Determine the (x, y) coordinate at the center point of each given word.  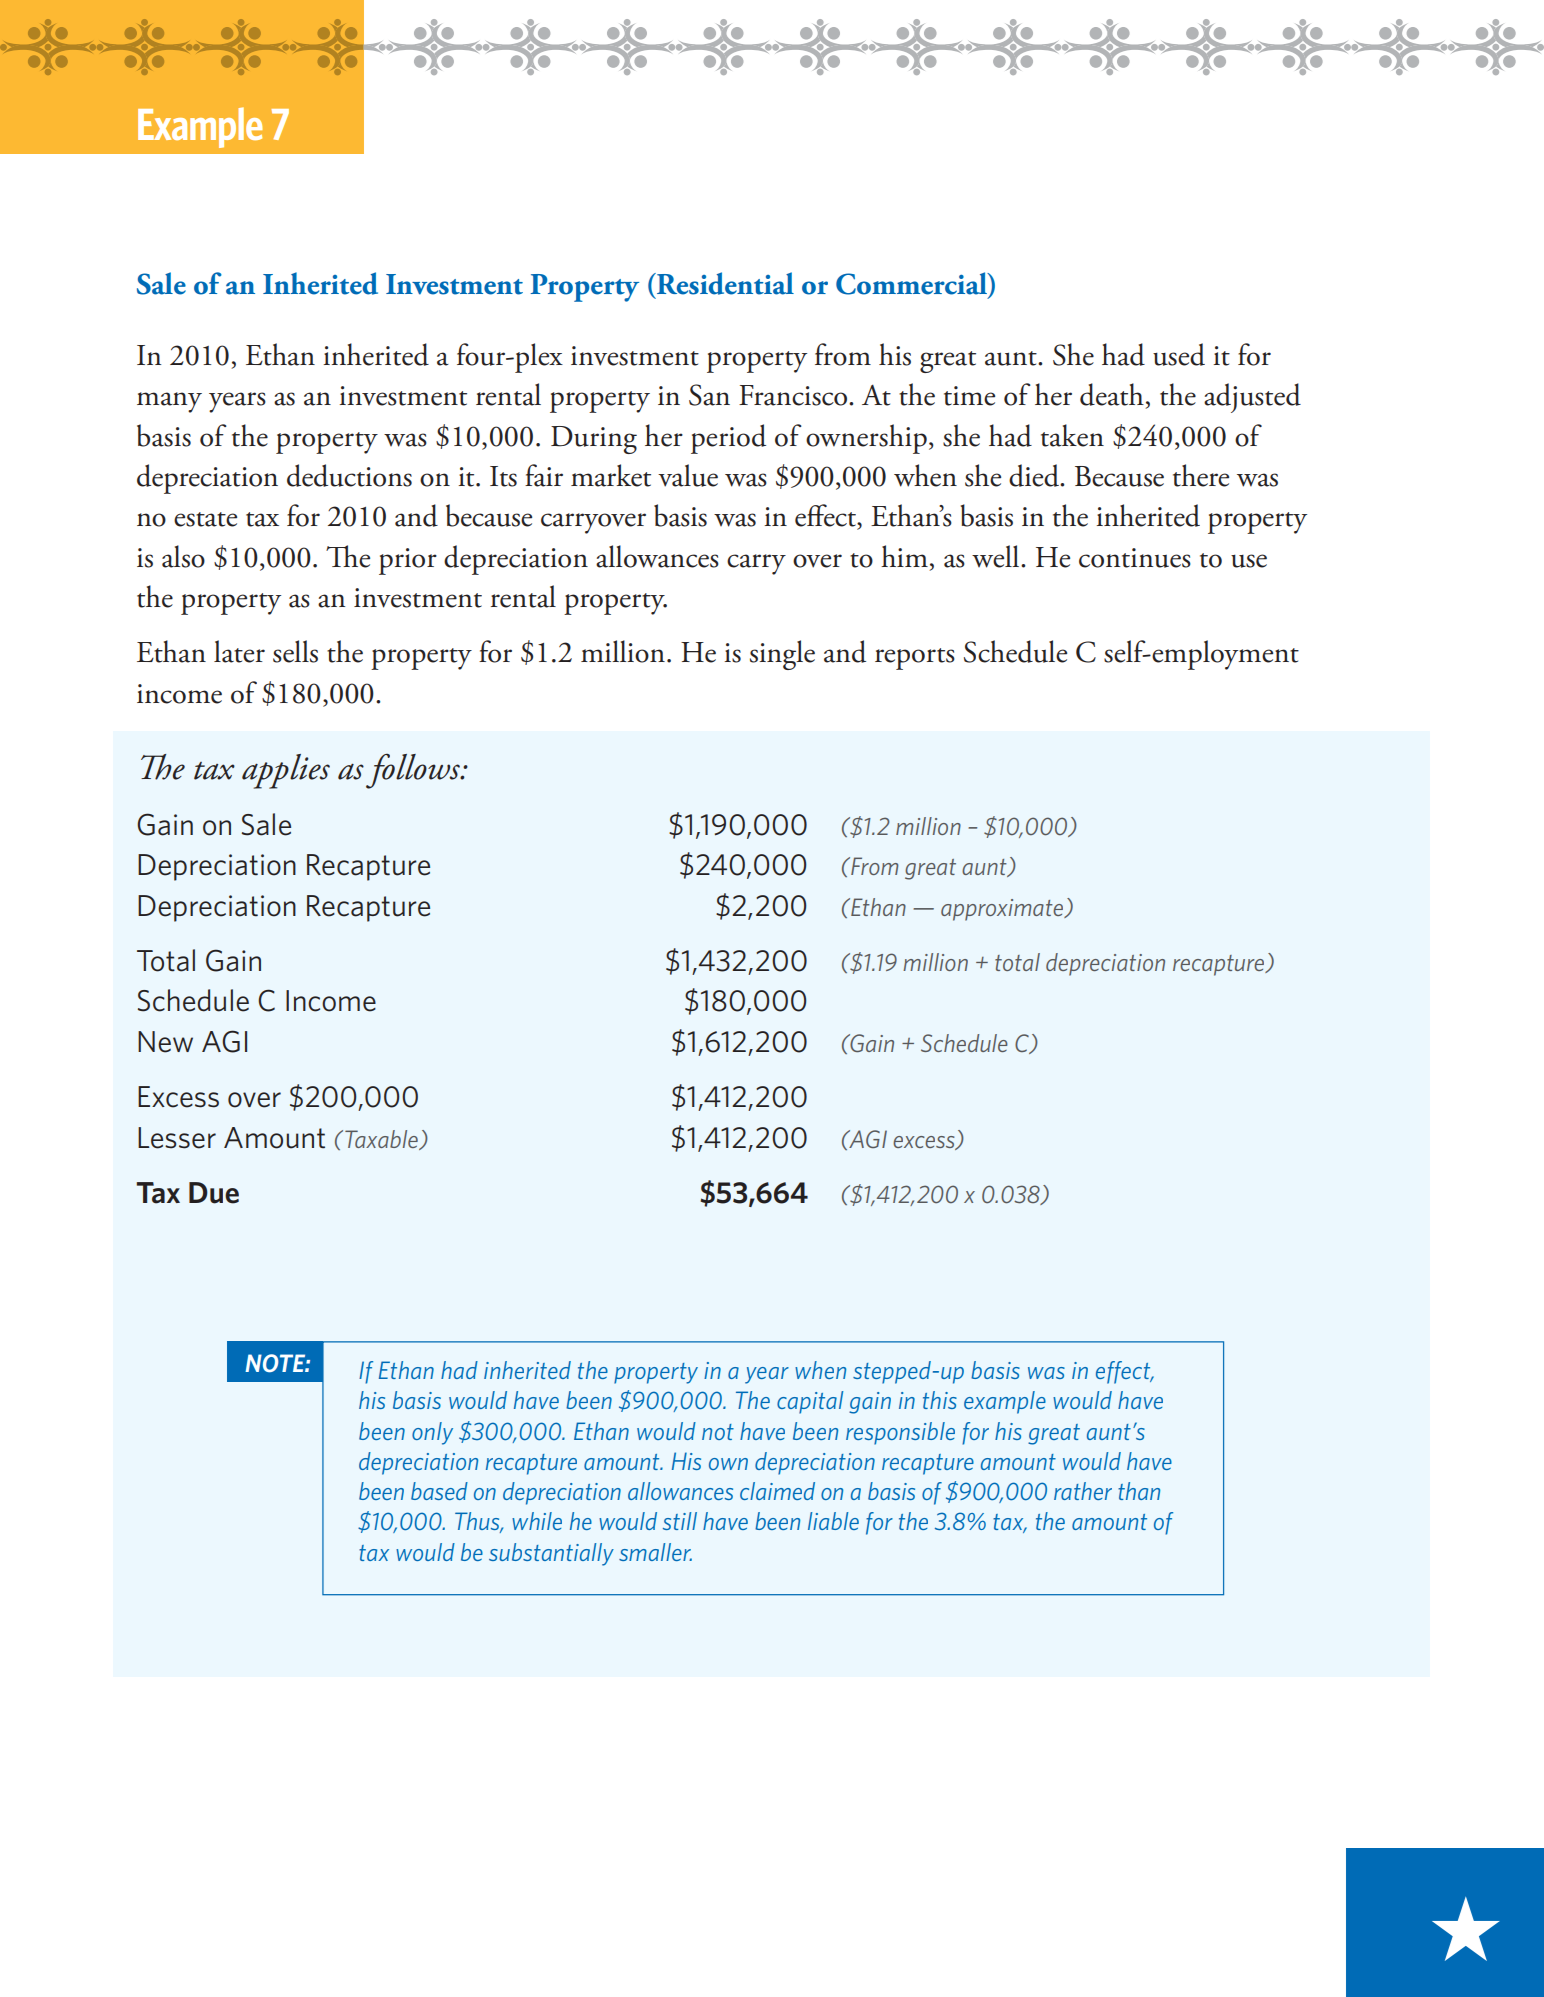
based (439, 1491)
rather (1083, 1491)
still (680, 1521)
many (169, 402)
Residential (724, 283)
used (1179, 354)
